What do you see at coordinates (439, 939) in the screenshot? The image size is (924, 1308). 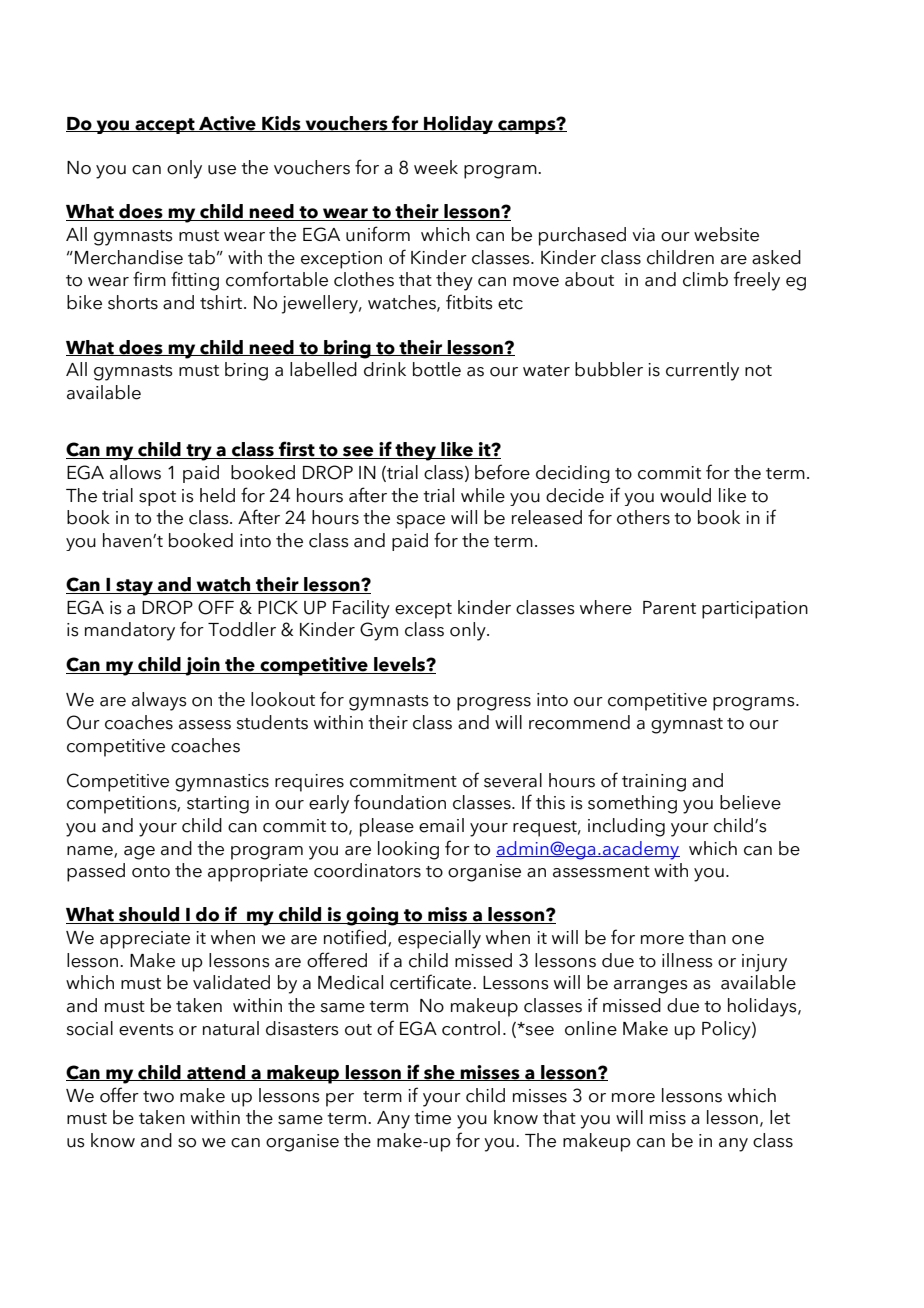 I see `especially` at bounding box center [439, 939].
